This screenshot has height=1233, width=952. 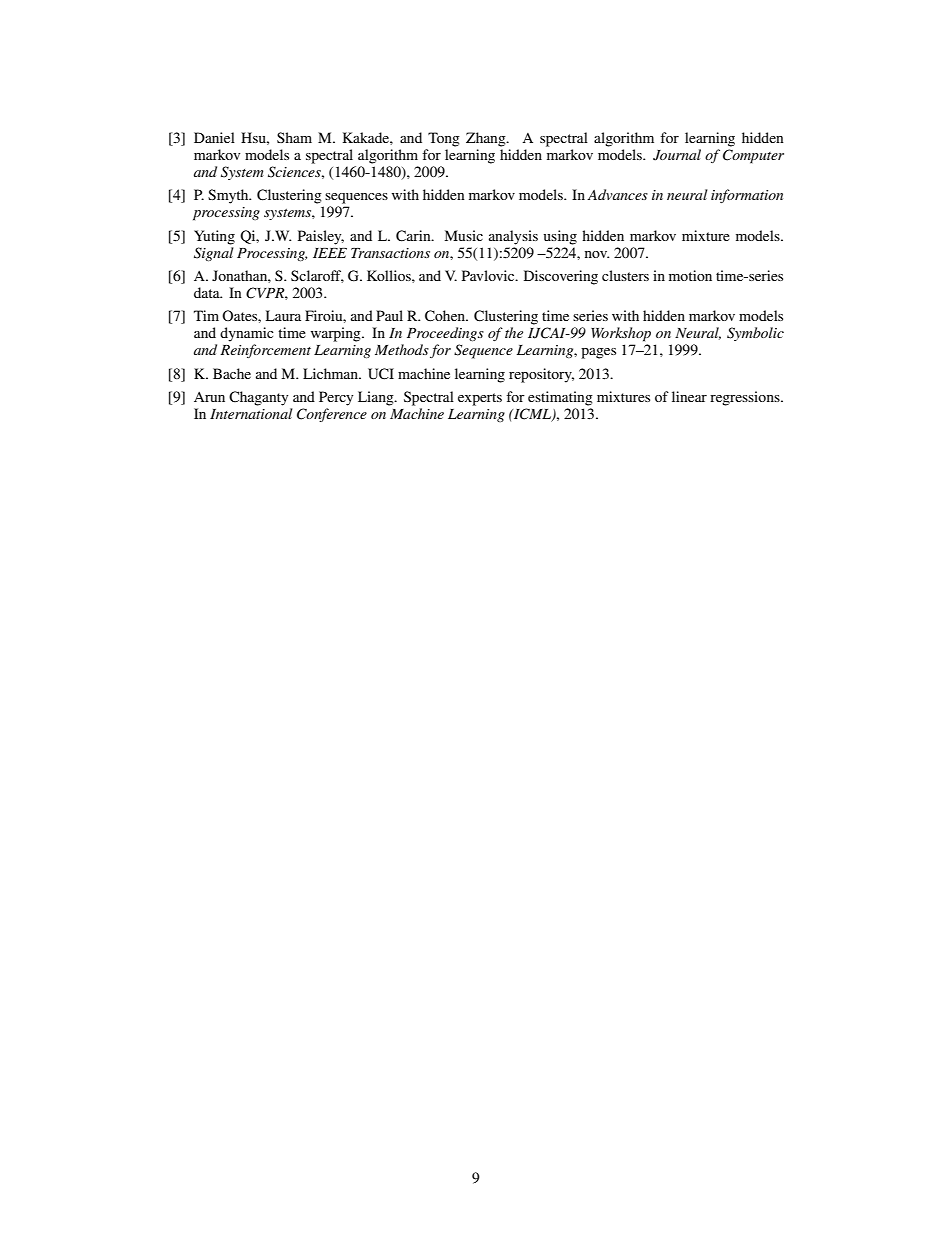 I want to click on linear, so click(x=689, y=396).
